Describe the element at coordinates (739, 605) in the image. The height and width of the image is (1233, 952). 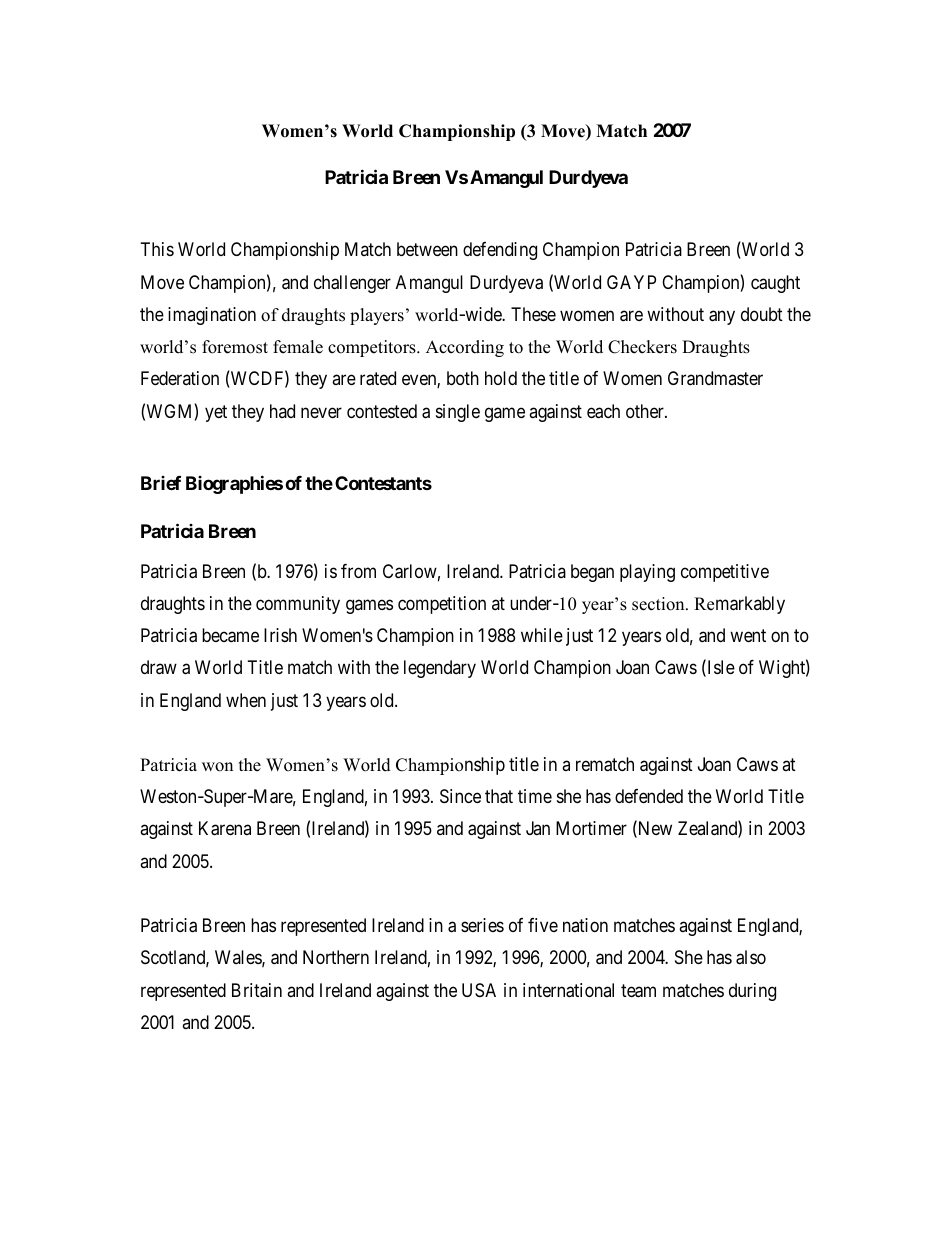
I see `Remarkably` at that location.
